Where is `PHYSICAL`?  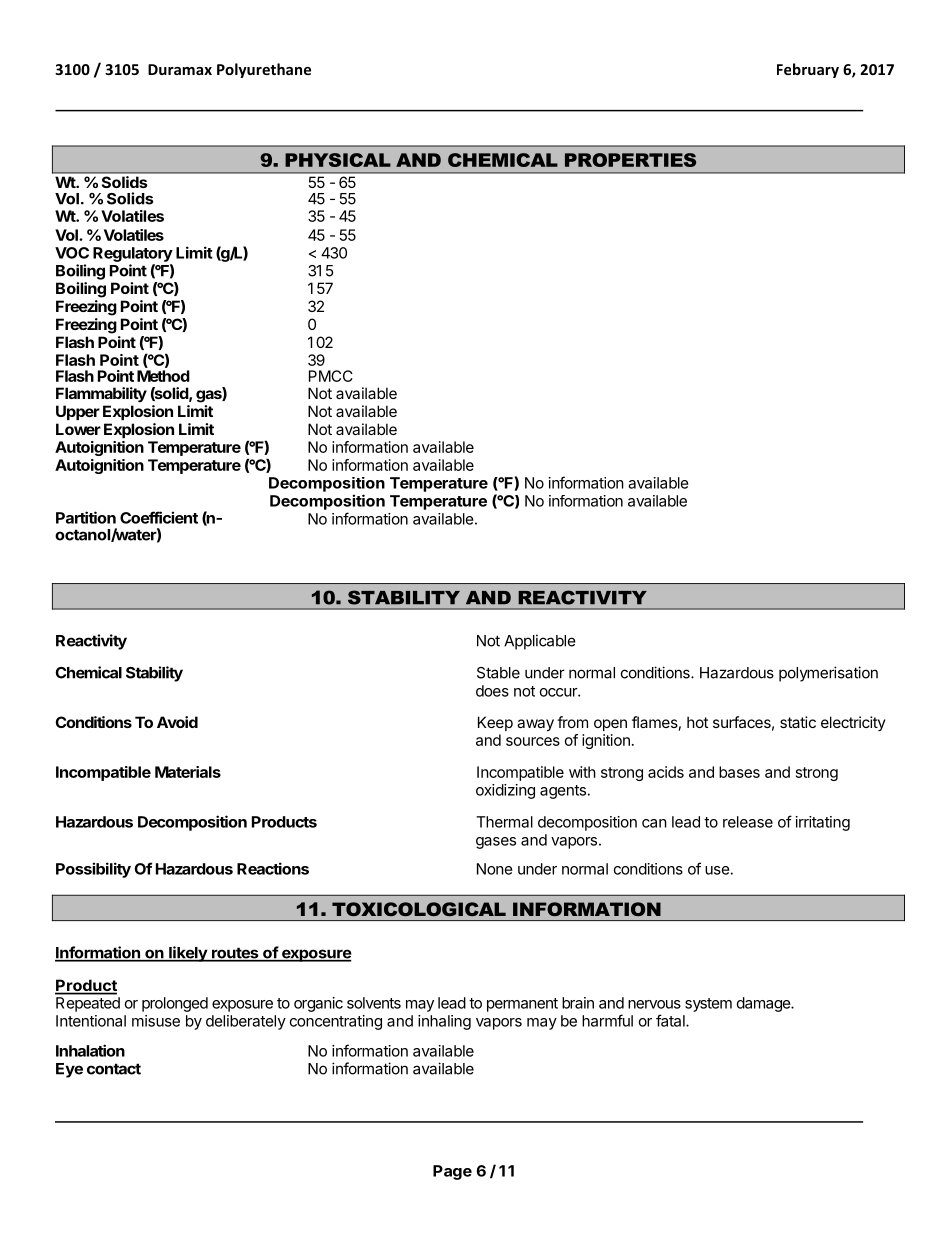 PHYSICAL is located at coordinates (338, 160).
